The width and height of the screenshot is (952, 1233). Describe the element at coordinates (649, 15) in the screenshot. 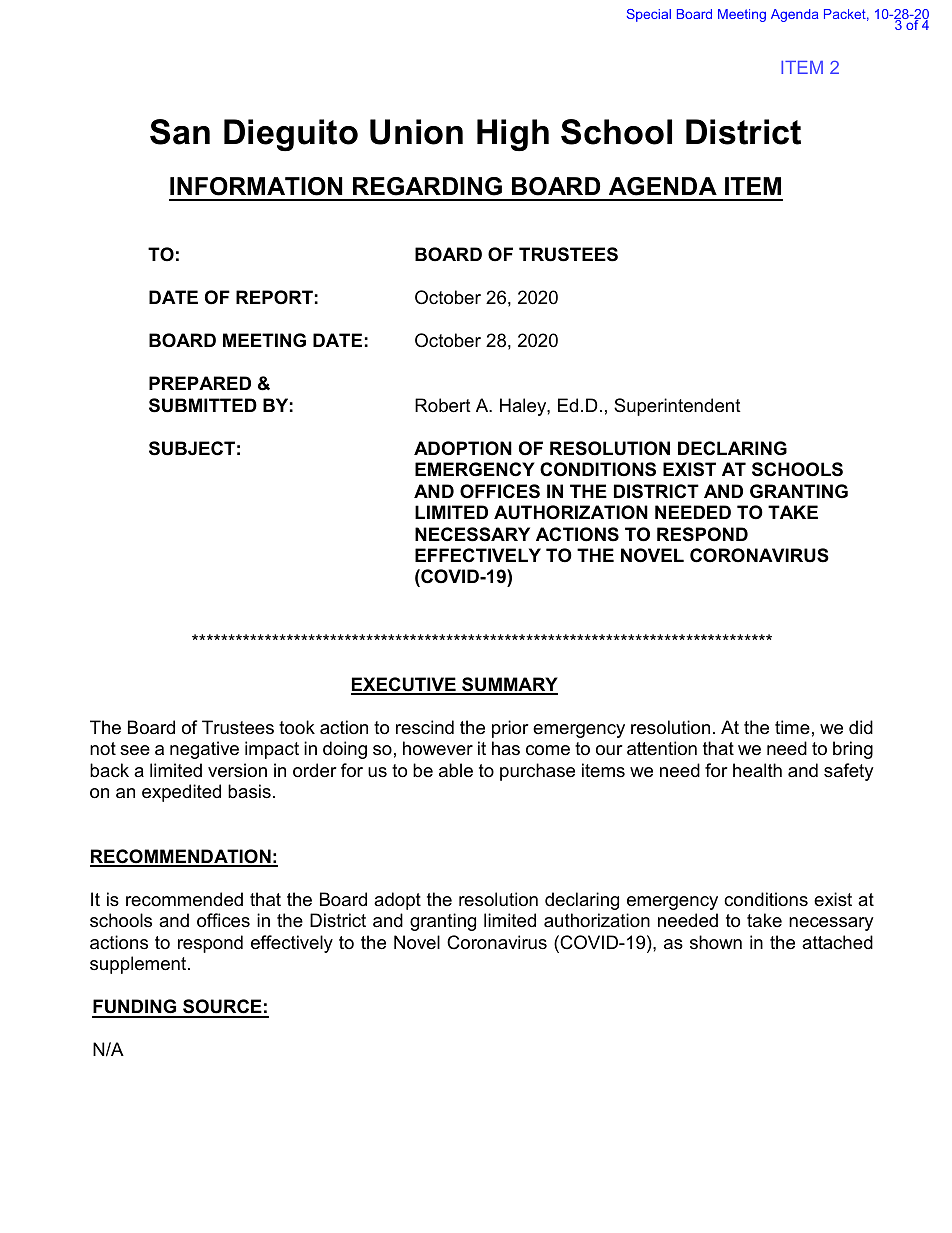

I see `Special` at that location.
